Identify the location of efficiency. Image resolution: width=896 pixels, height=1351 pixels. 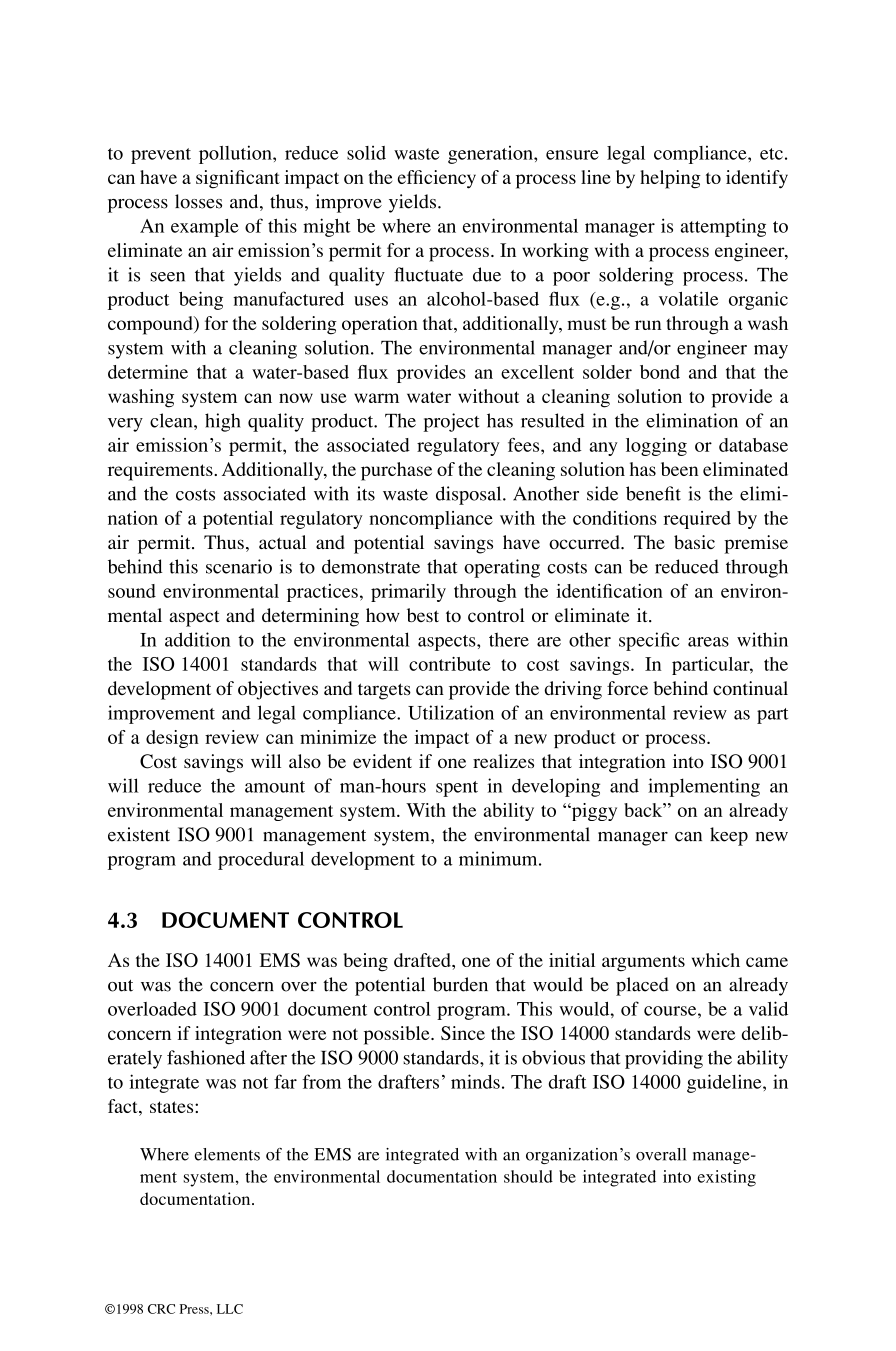
(437, 179).
